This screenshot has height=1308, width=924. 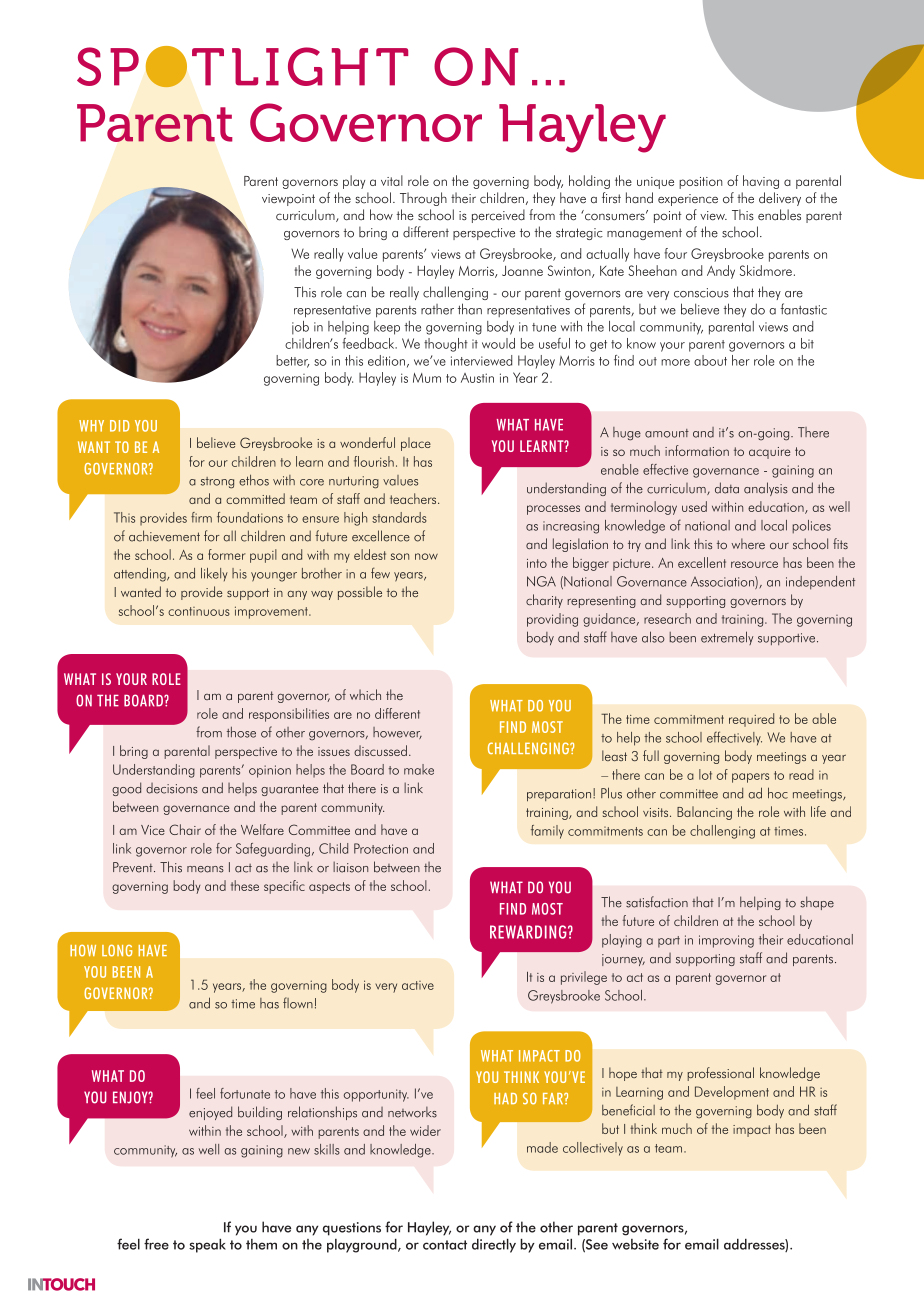 I want to click on strong, so click(x=217, y=483).
